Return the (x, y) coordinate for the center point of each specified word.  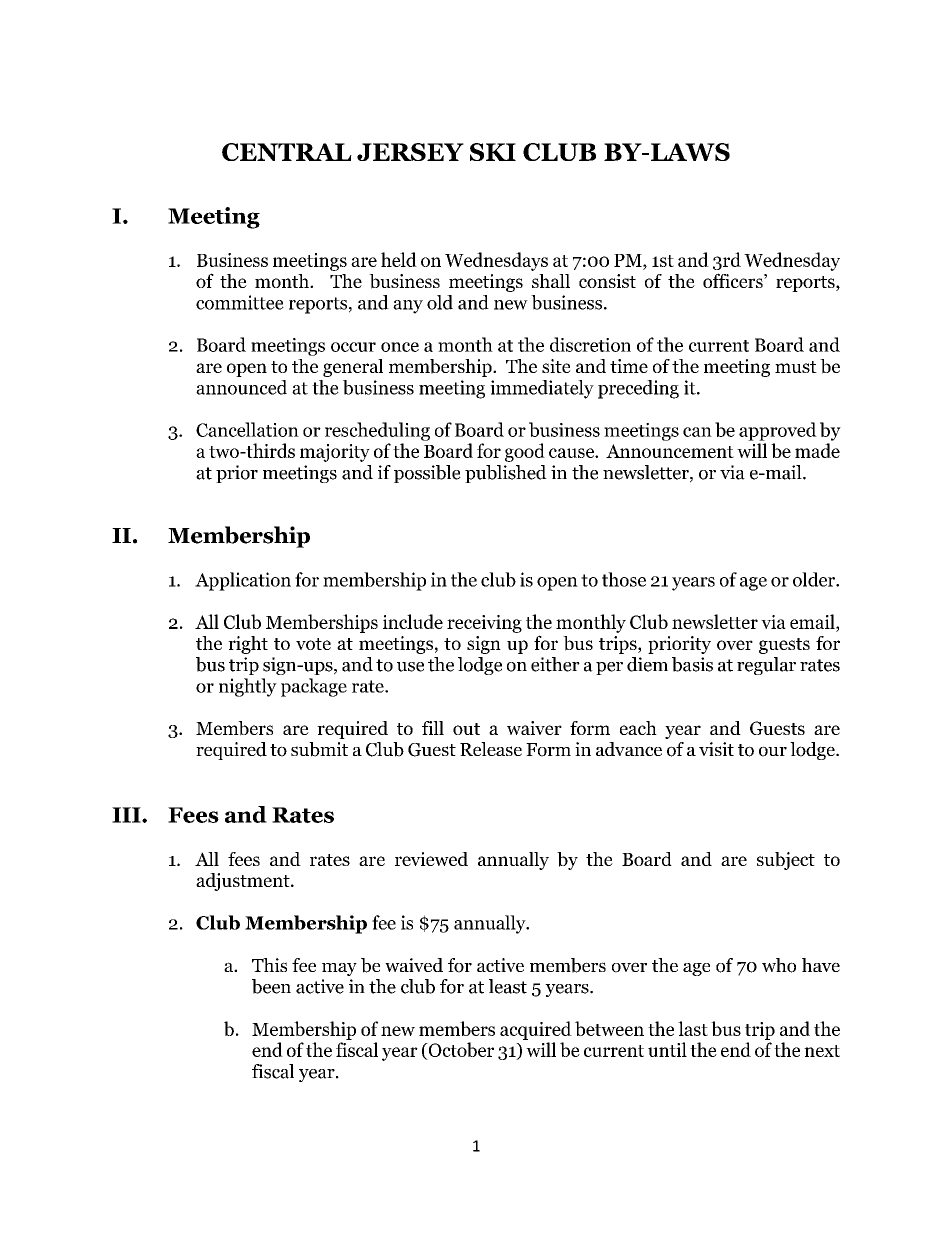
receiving (484, 624)
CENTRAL (287, 152)
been (271, 986)
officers (734, 280)
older (815, 579)
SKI (493, 152)
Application (243, 581)
